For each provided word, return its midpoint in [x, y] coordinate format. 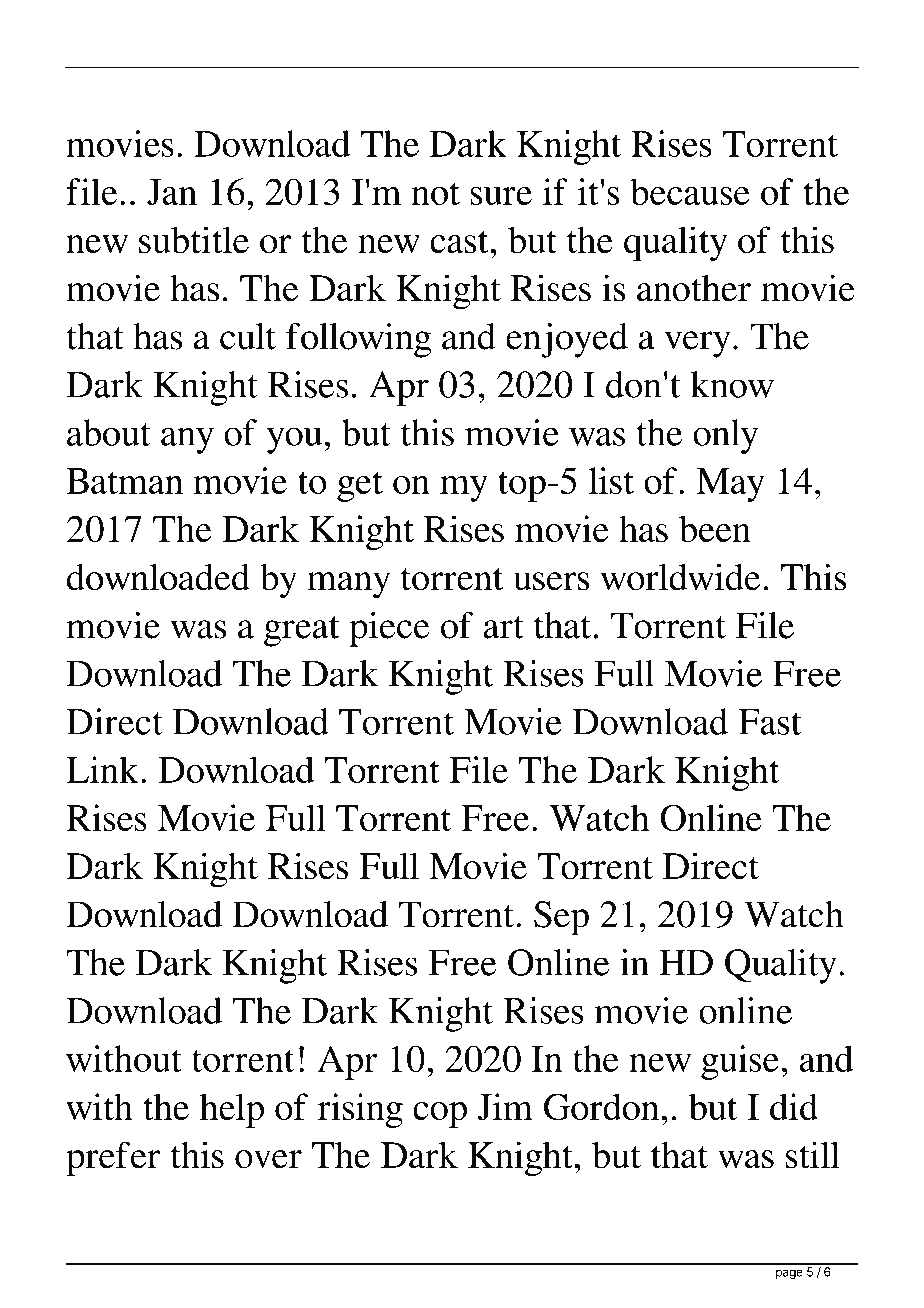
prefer [113, 1159]
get [360, 486]
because [690, 191]
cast [460, 241]
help [232, 1110]
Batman [124, 481]
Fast [769, 722]
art [503, 627]
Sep [561, 918]
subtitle [194, 239]
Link [102, 769]
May [730, 485]
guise [740, 1062]
